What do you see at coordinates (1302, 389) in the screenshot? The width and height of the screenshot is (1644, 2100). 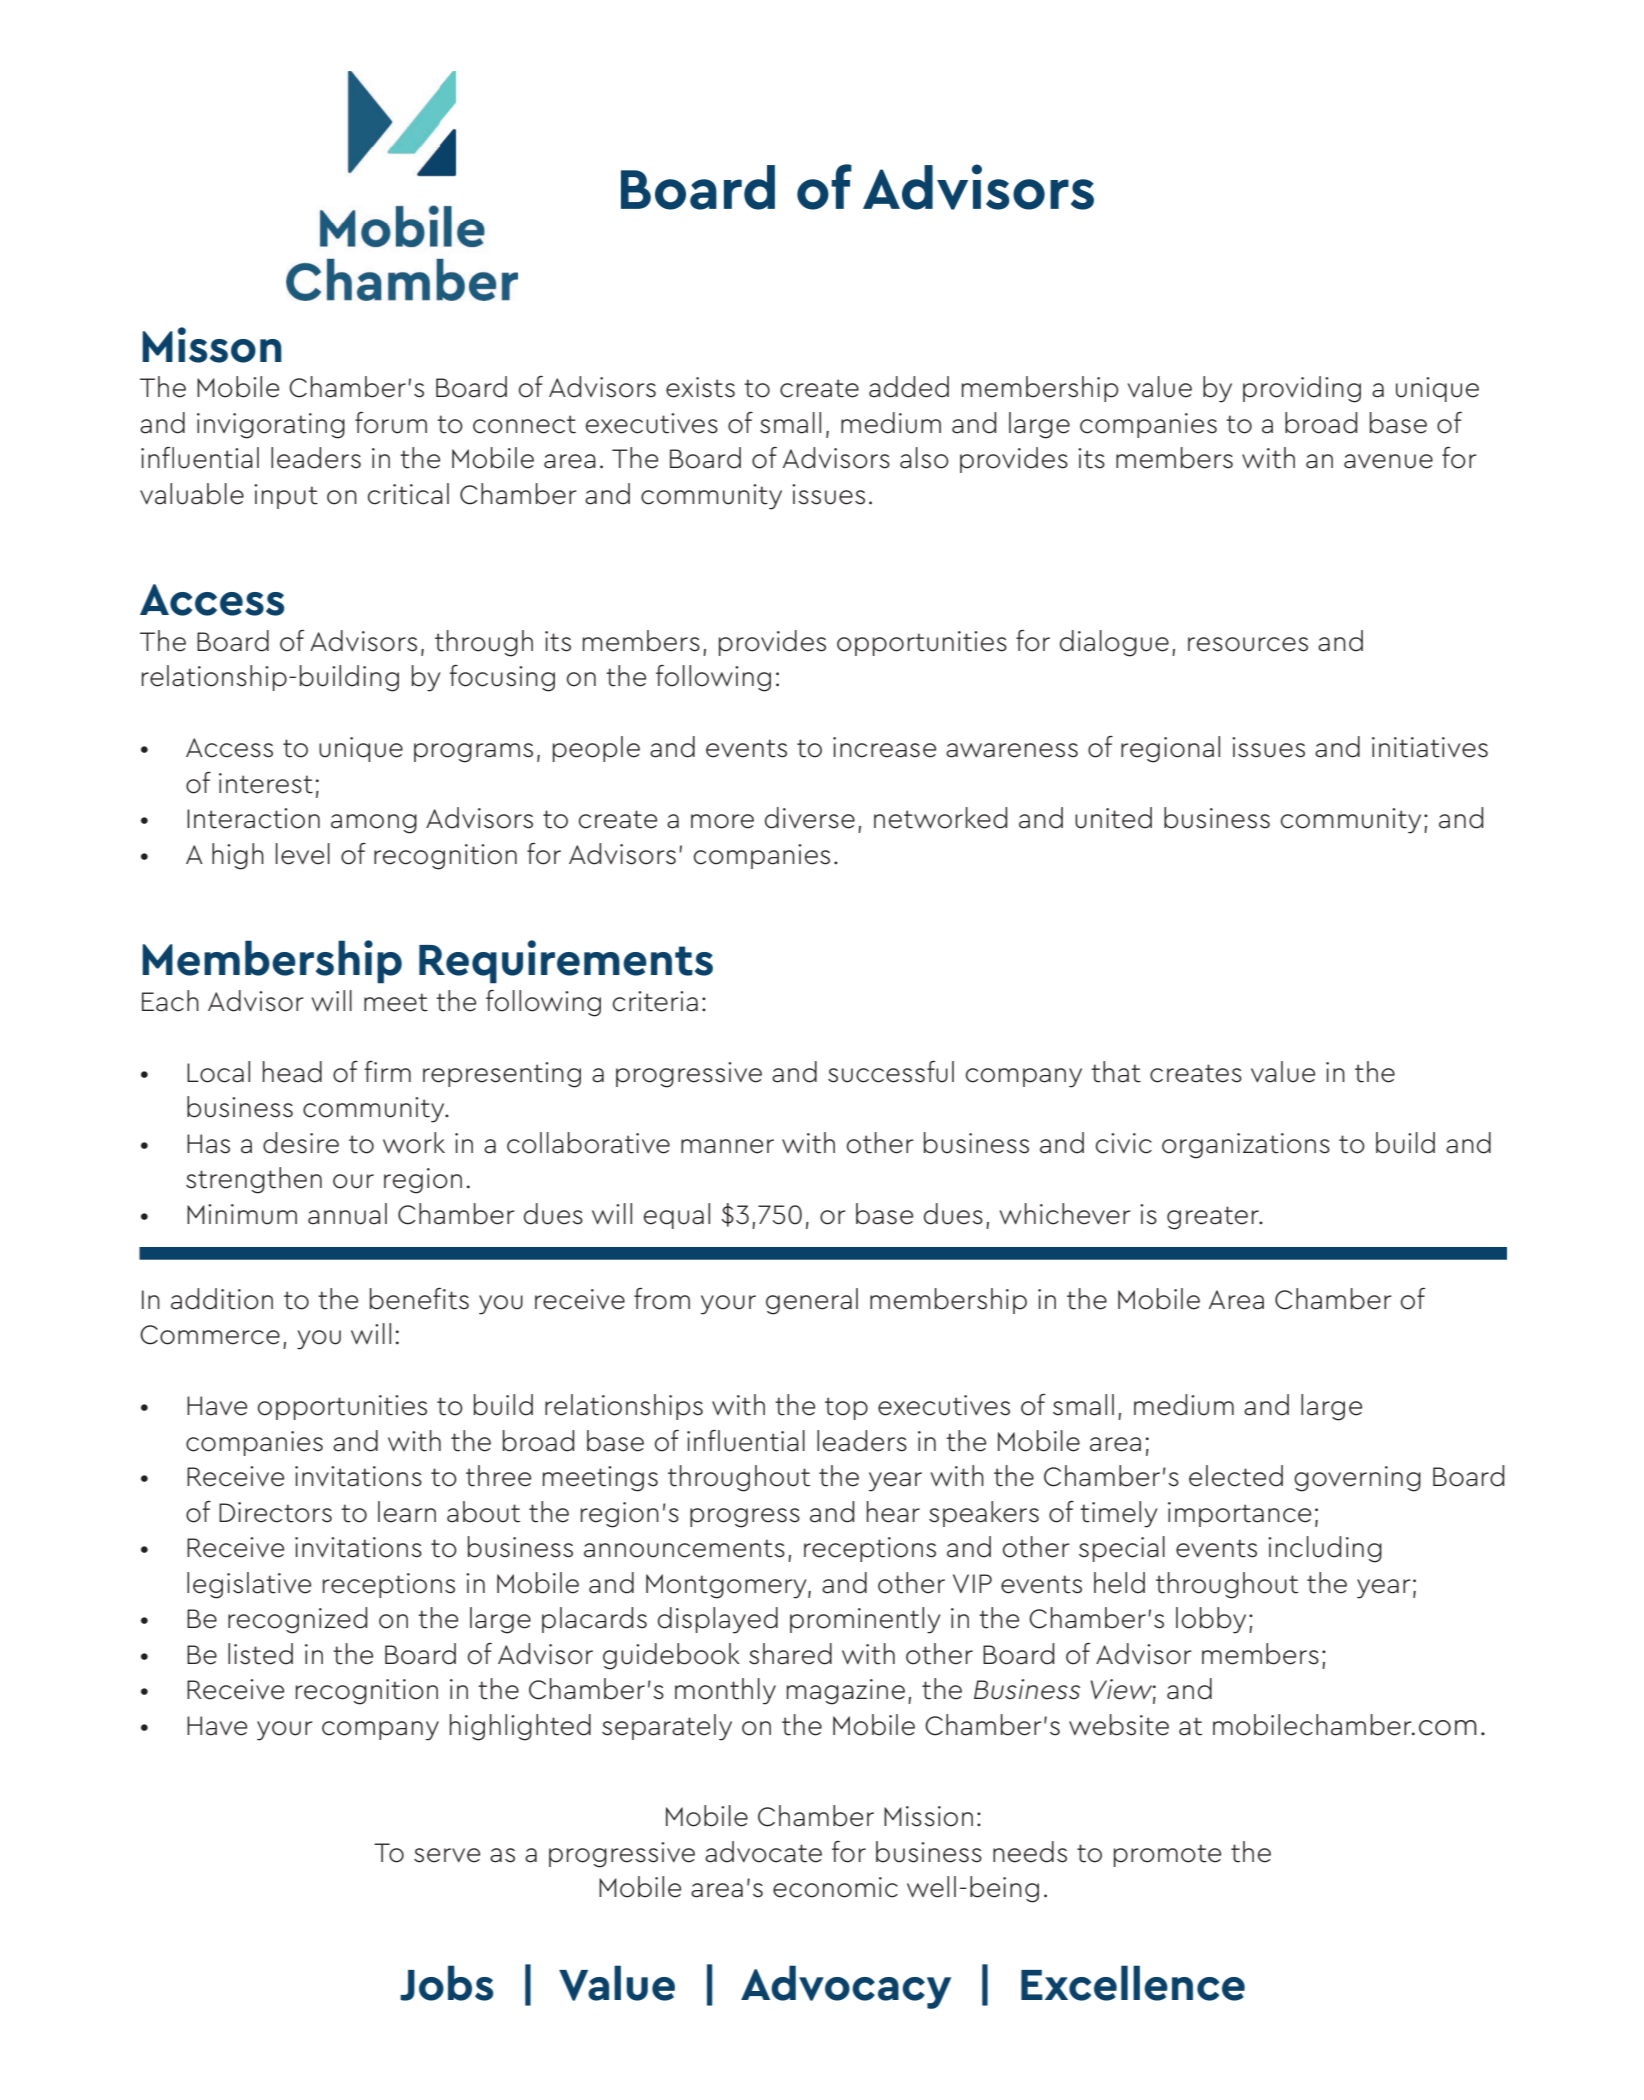 I see `providing` at bounding box center [1302, 389].
